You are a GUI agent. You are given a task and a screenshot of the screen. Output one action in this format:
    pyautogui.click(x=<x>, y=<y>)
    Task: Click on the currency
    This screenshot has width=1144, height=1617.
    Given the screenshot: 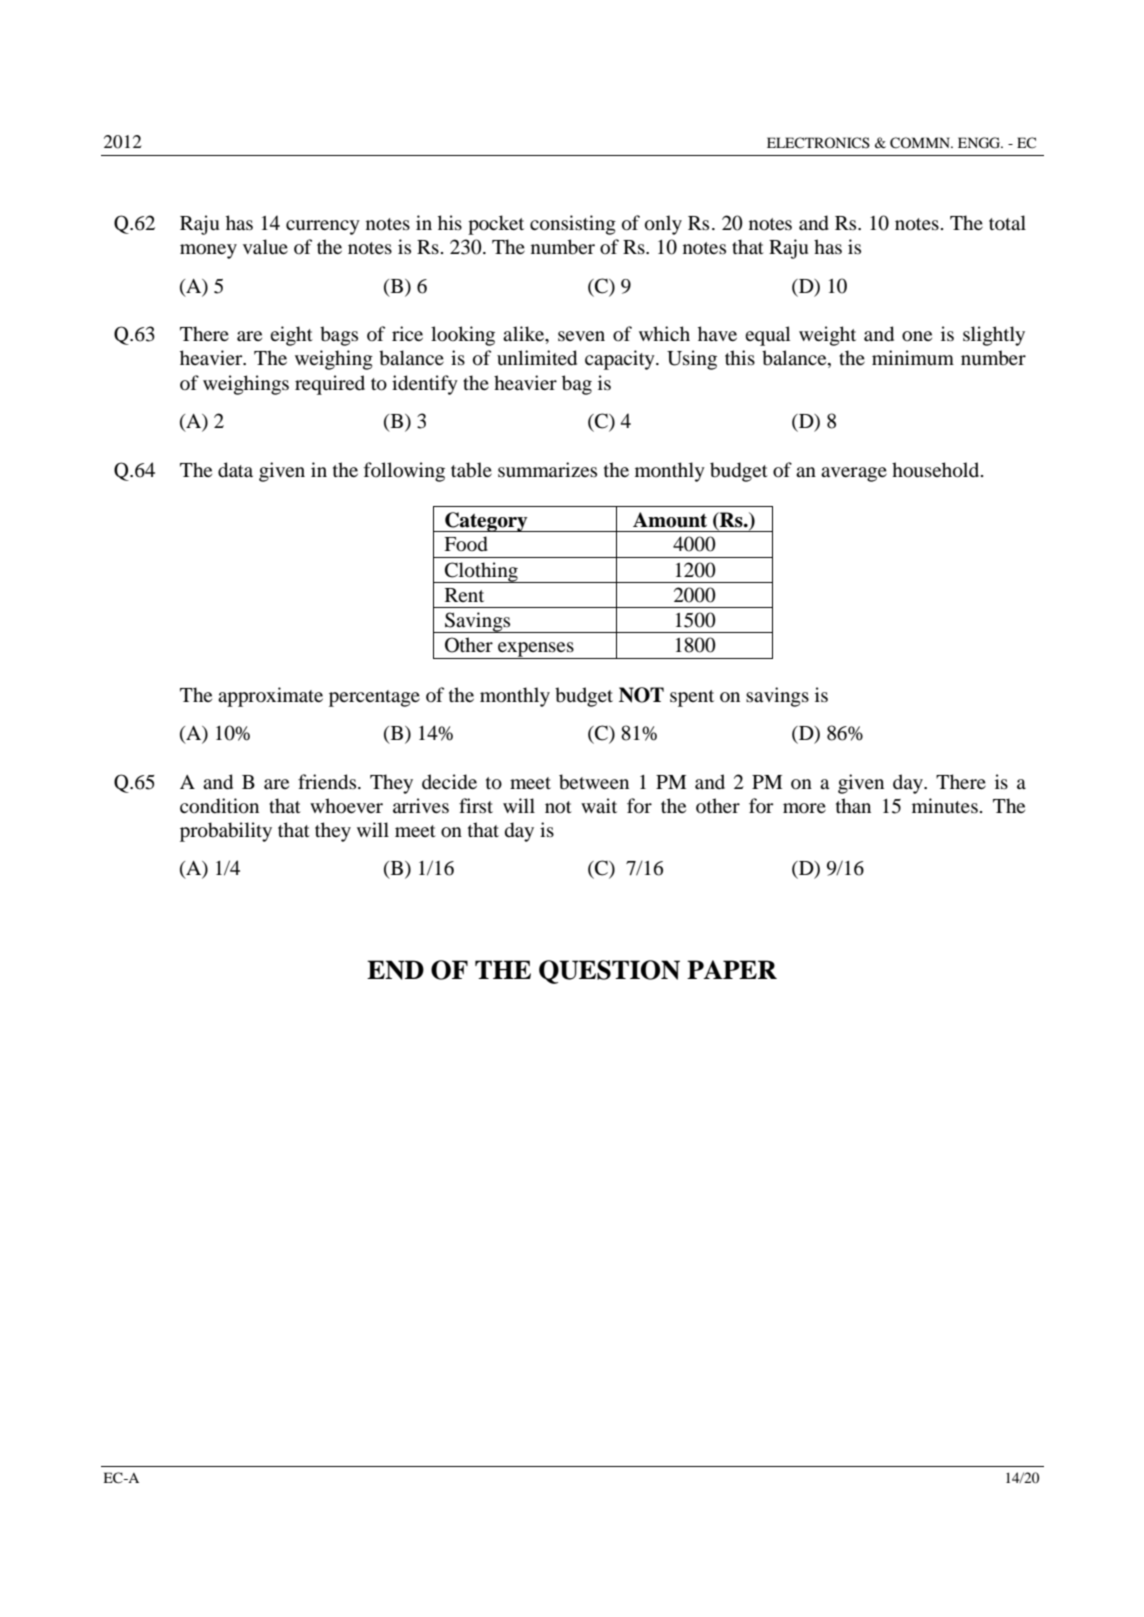 What is the action you would take?
    pyautogui.click(x=323, y=227)
